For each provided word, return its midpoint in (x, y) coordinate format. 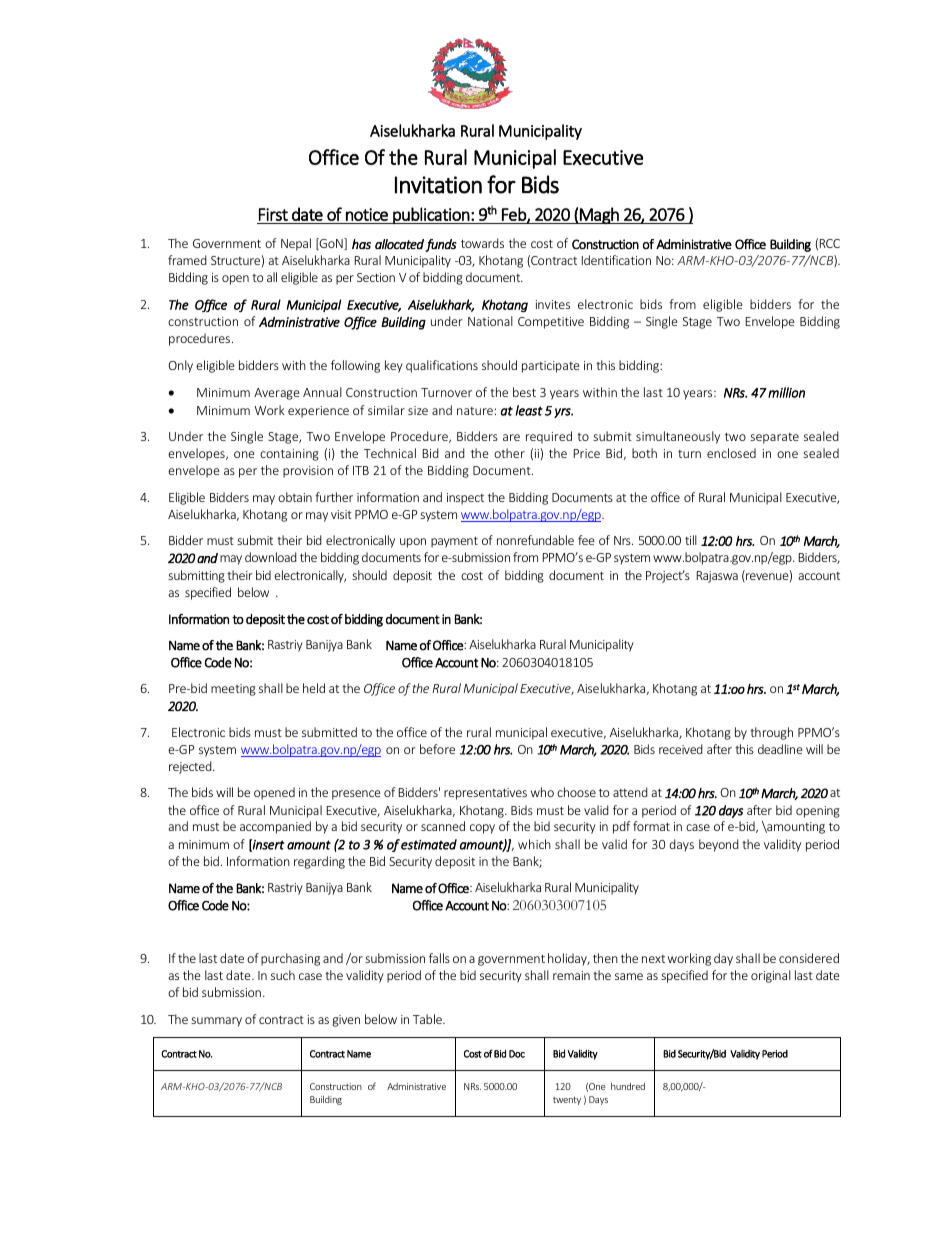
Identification (616, 260)
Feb (515, 215)
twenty (567, 1101)
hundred (628, 1086)
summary (216, 1022)
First (273, 214)
